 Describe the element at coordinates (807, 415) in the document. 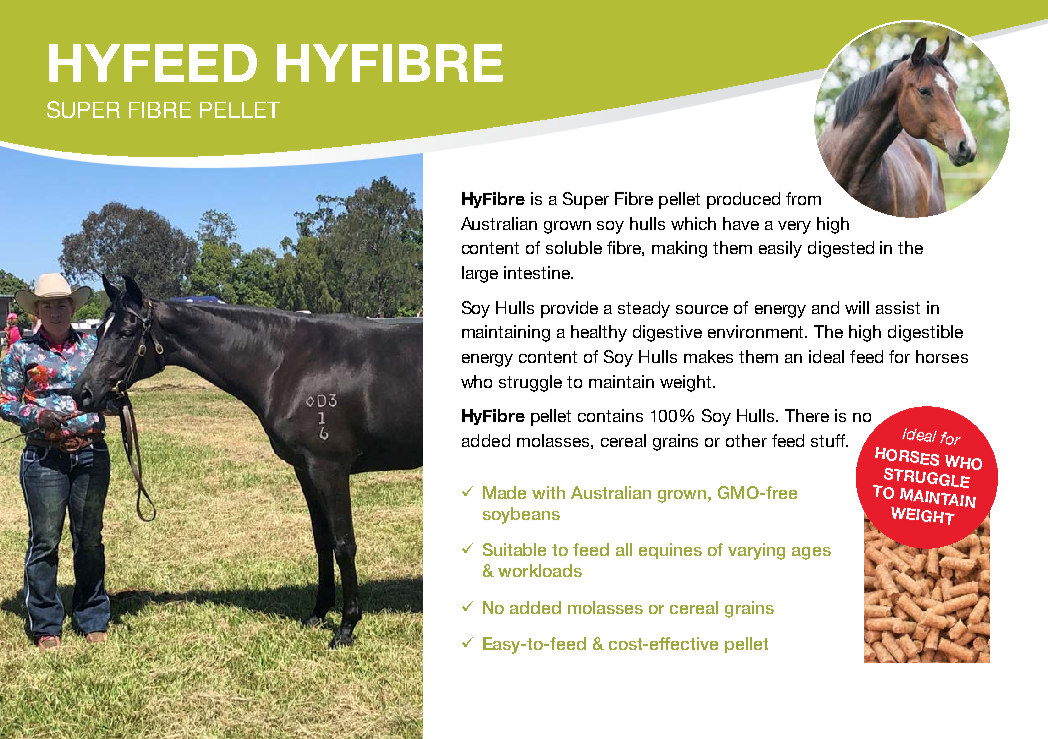

I see `There` at that location.
